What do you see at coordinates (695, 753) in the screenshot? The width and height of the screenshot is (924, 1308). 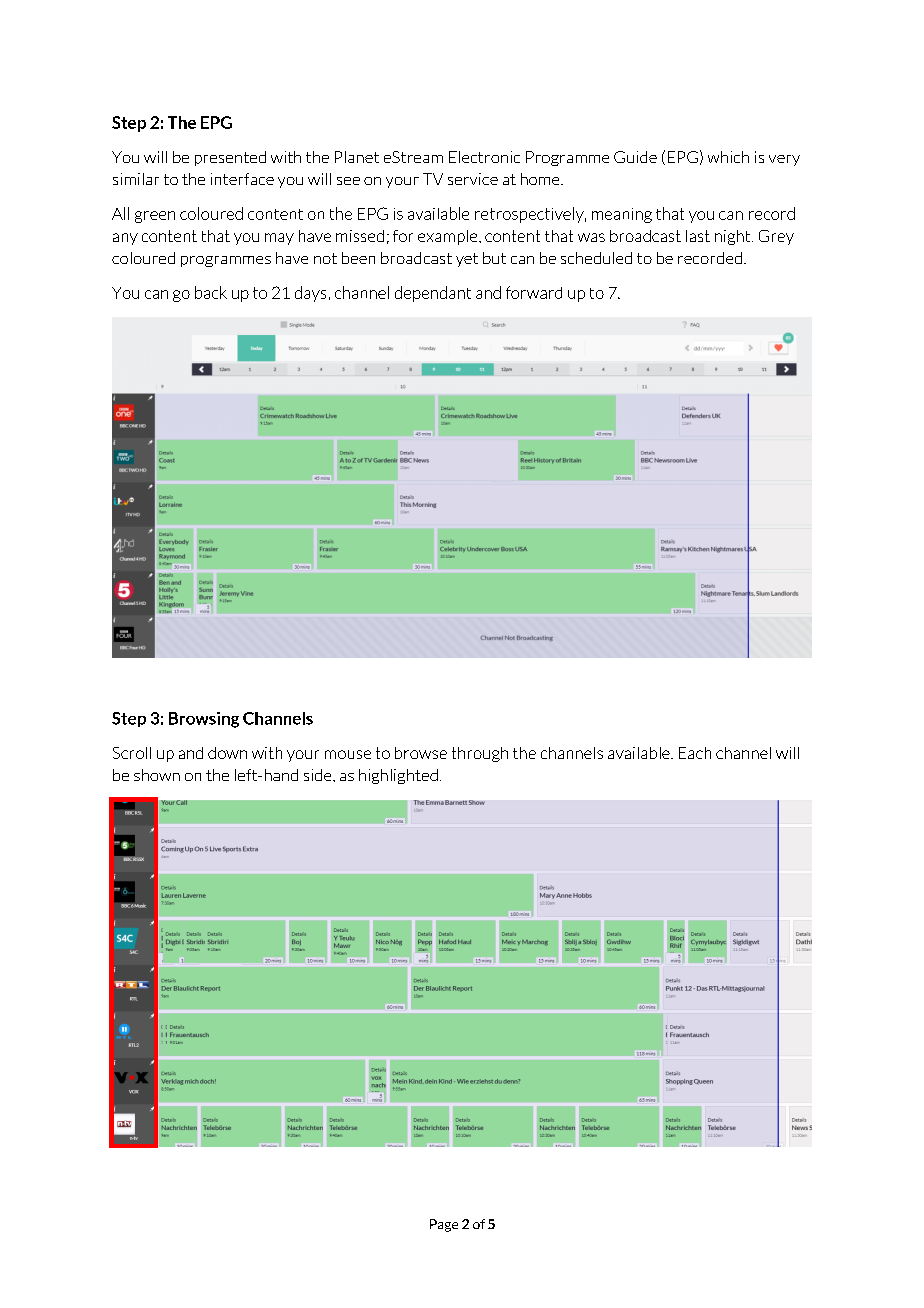 I see `Each` at bounding box center [695, 753].
